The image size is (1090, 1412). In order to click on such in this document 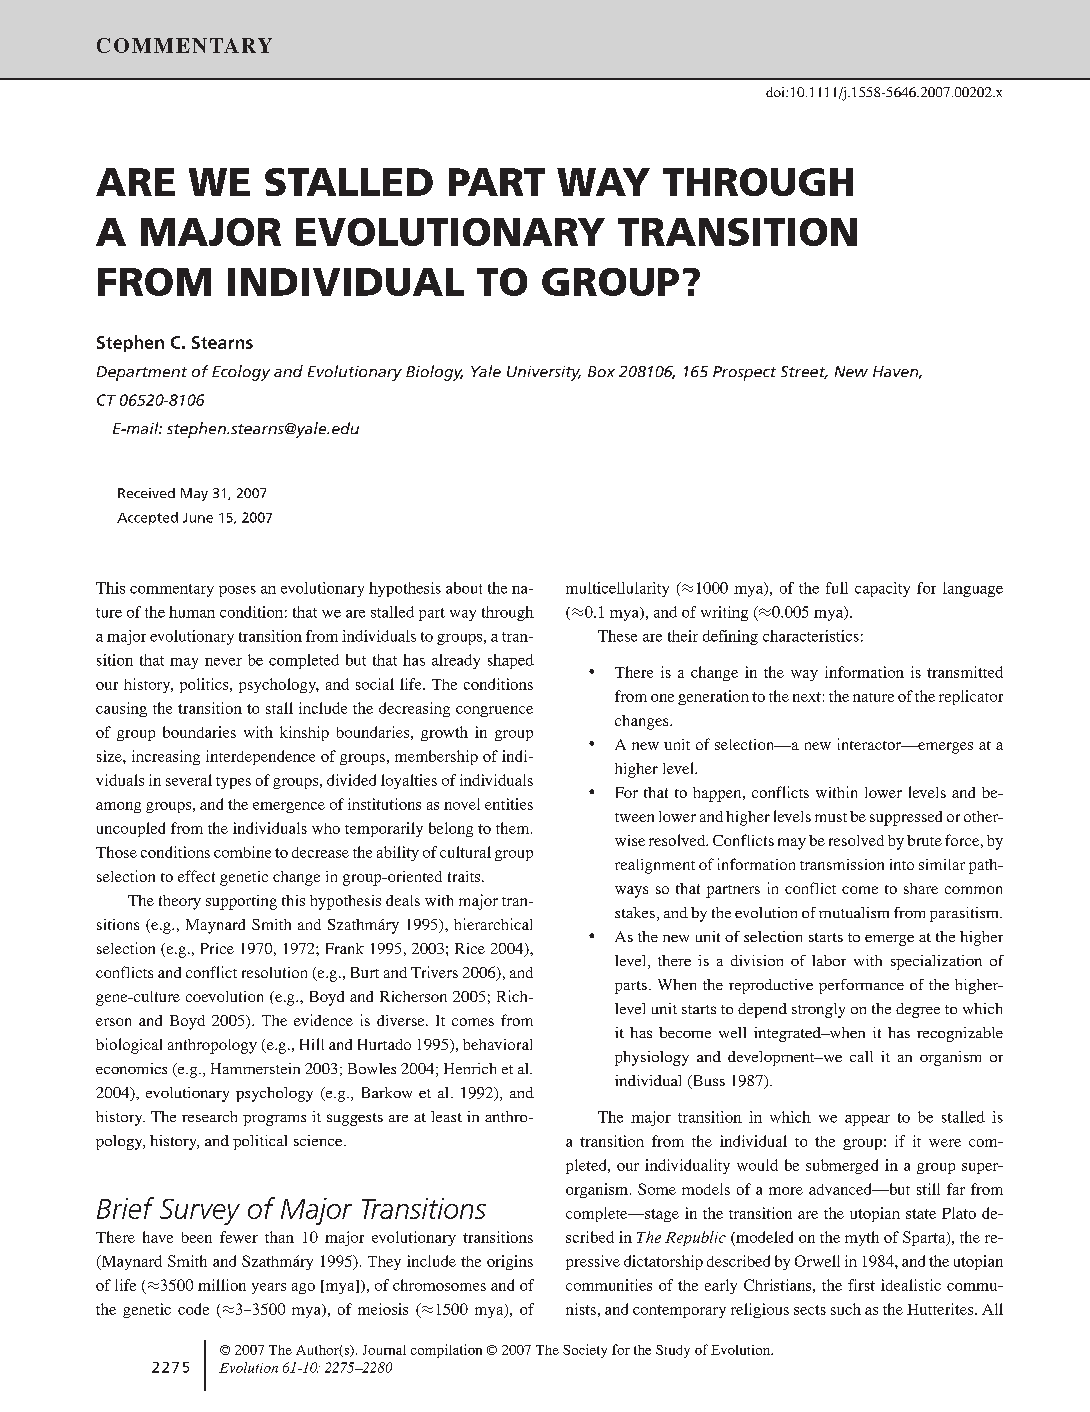, I will do `click(846, 1309)`.
